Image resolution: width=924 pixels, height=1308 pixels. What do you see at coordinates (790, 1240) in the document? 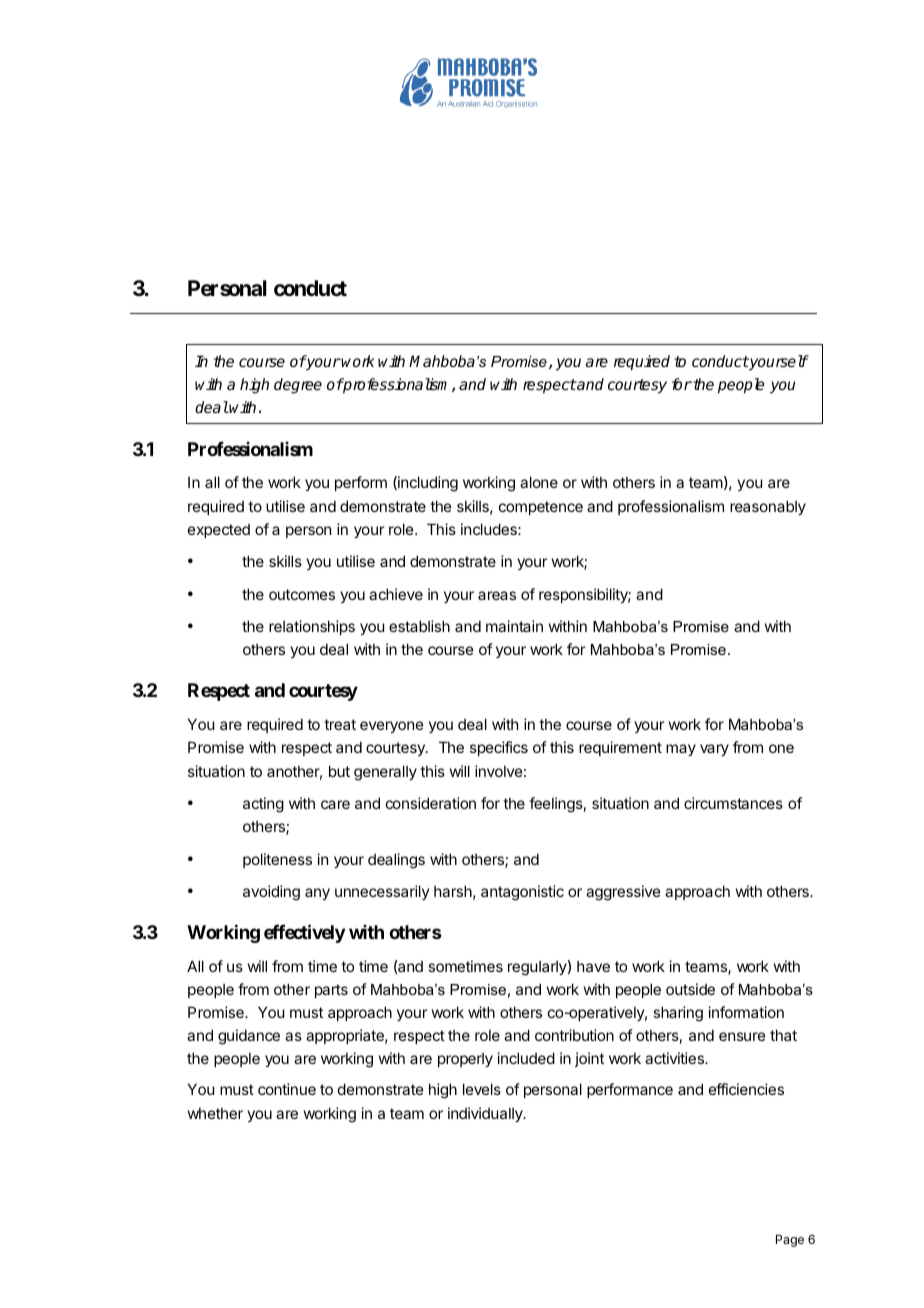
I see `Page` at bounding box center [790, 1240].
